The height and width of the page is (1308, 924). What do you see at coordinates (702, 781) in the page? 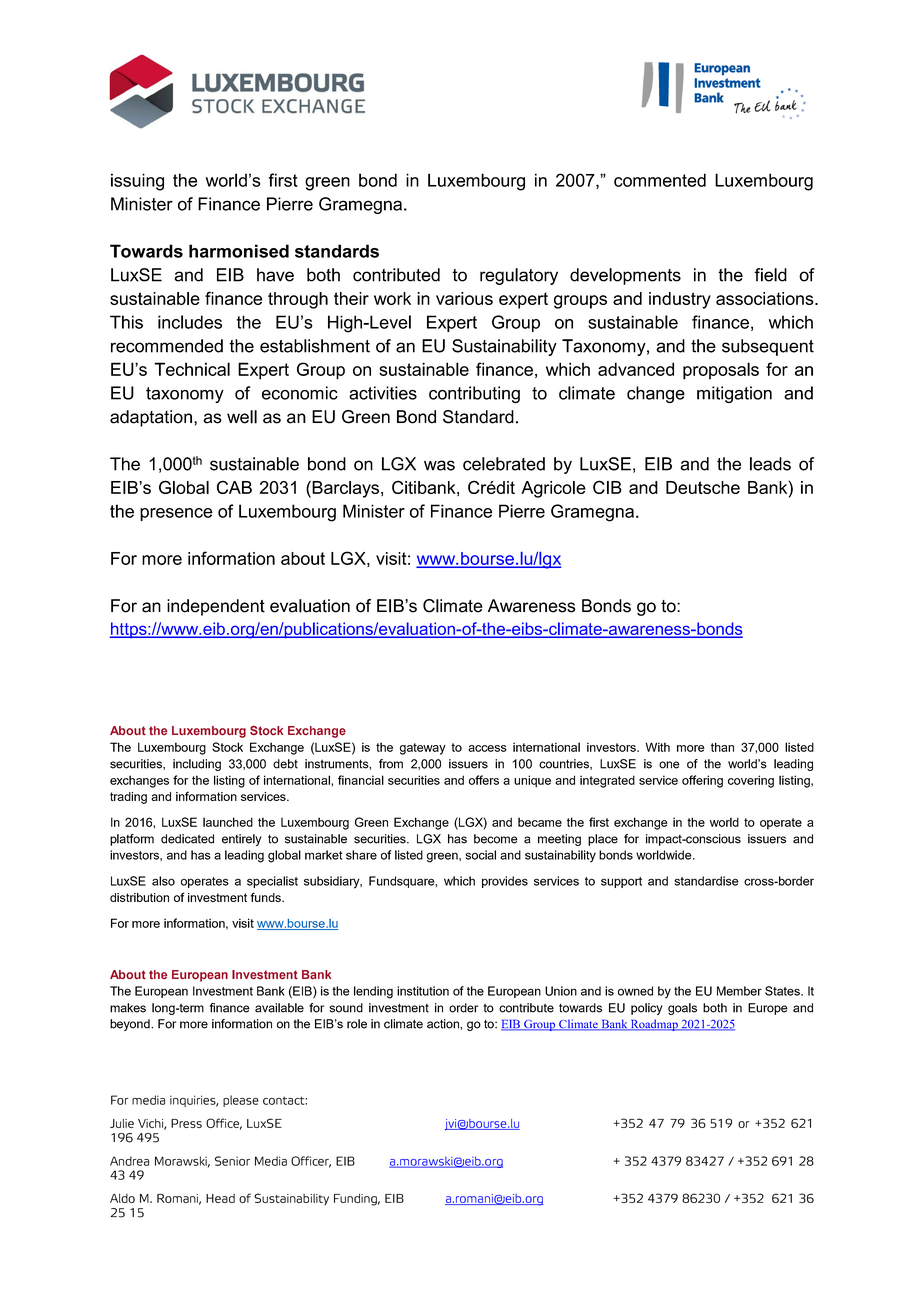
I see `offering` at bounding box center [702, 781].
